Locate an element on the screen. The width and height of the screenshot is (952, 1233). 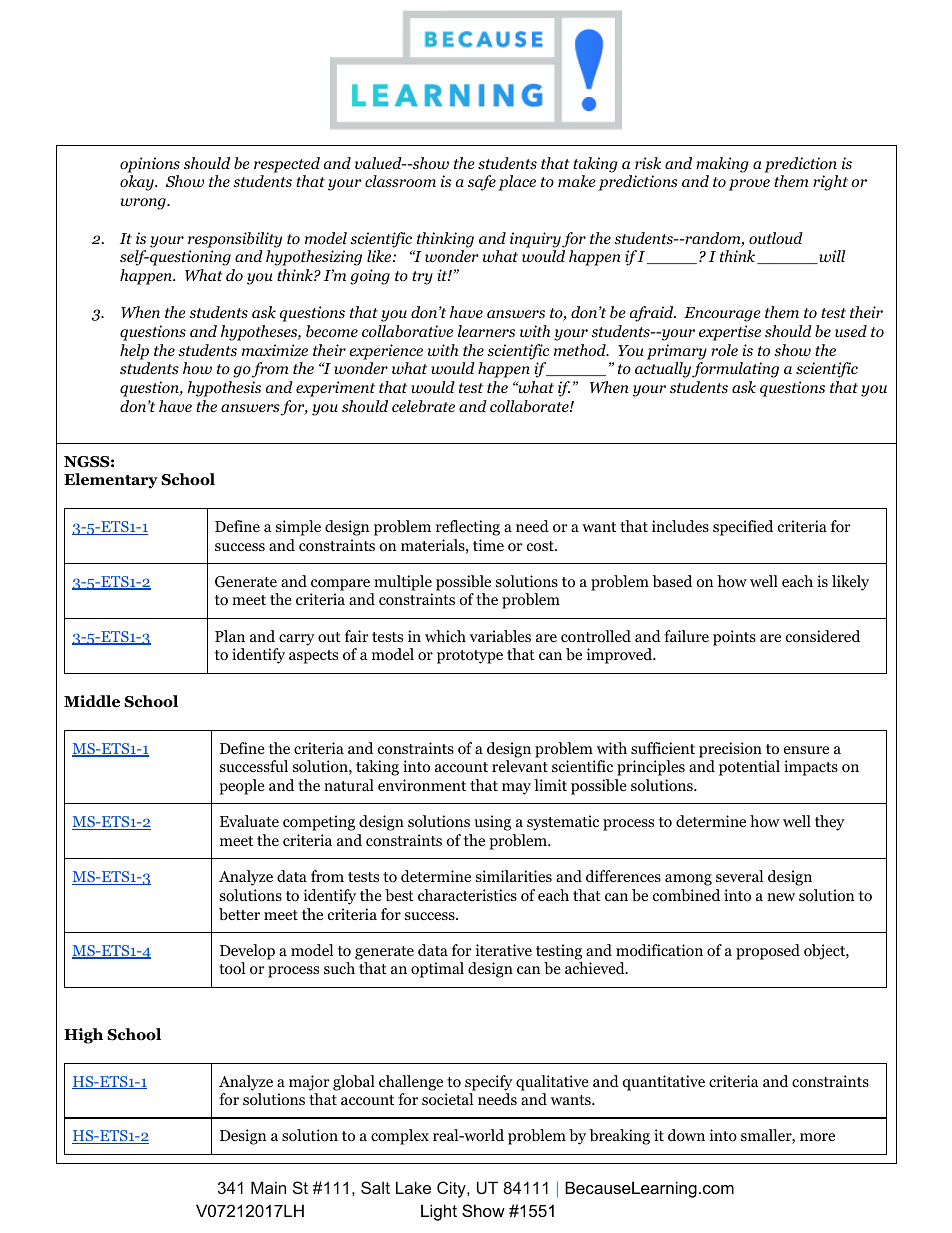
Middle is located at coordinates (92, 701).
